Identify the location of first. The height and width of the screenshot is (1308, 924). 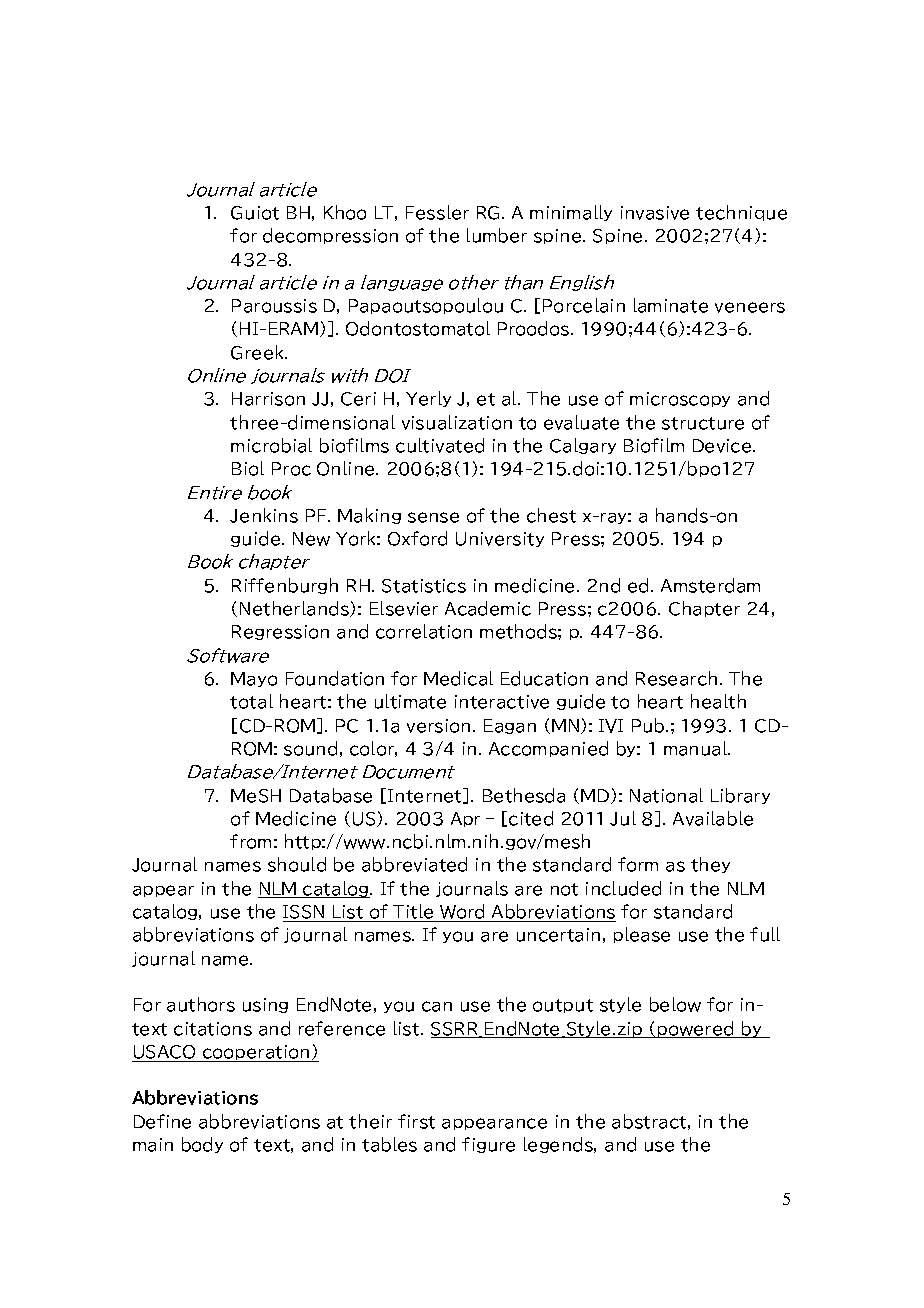
(416, 1121).
